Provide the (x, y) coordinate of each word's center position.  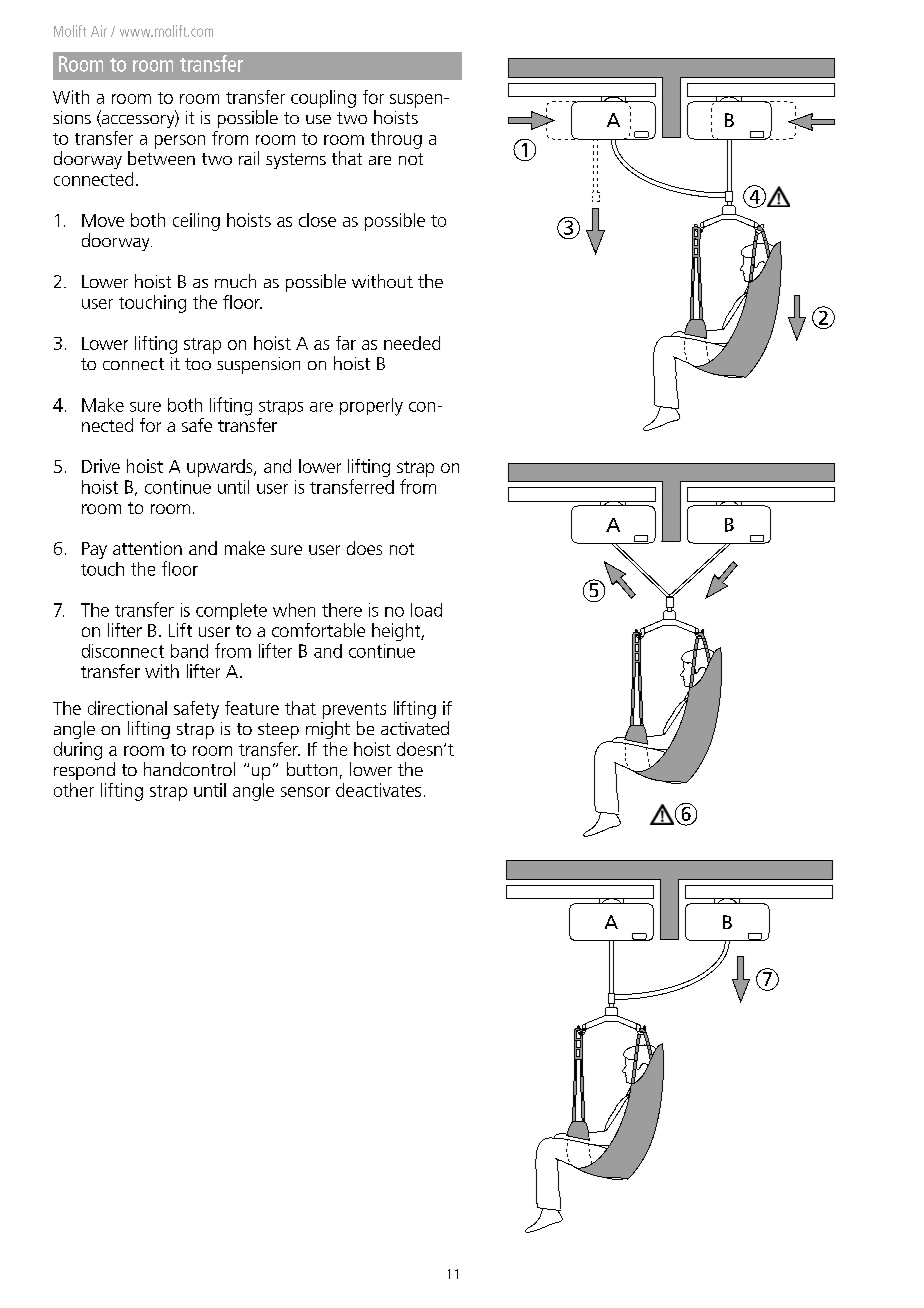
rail (249, 158)
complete (231, 611)
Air (99, 31)
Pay (94, 550)
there (342, 610)
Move (103, 220)
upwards (221, 468)
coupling (323, 99)
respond (84, 771)
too (198, 364)
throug (396, 140)
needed (412, 343)
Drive (101, 466)
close (317, 220)
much (235, 281)
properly (371, 407)
